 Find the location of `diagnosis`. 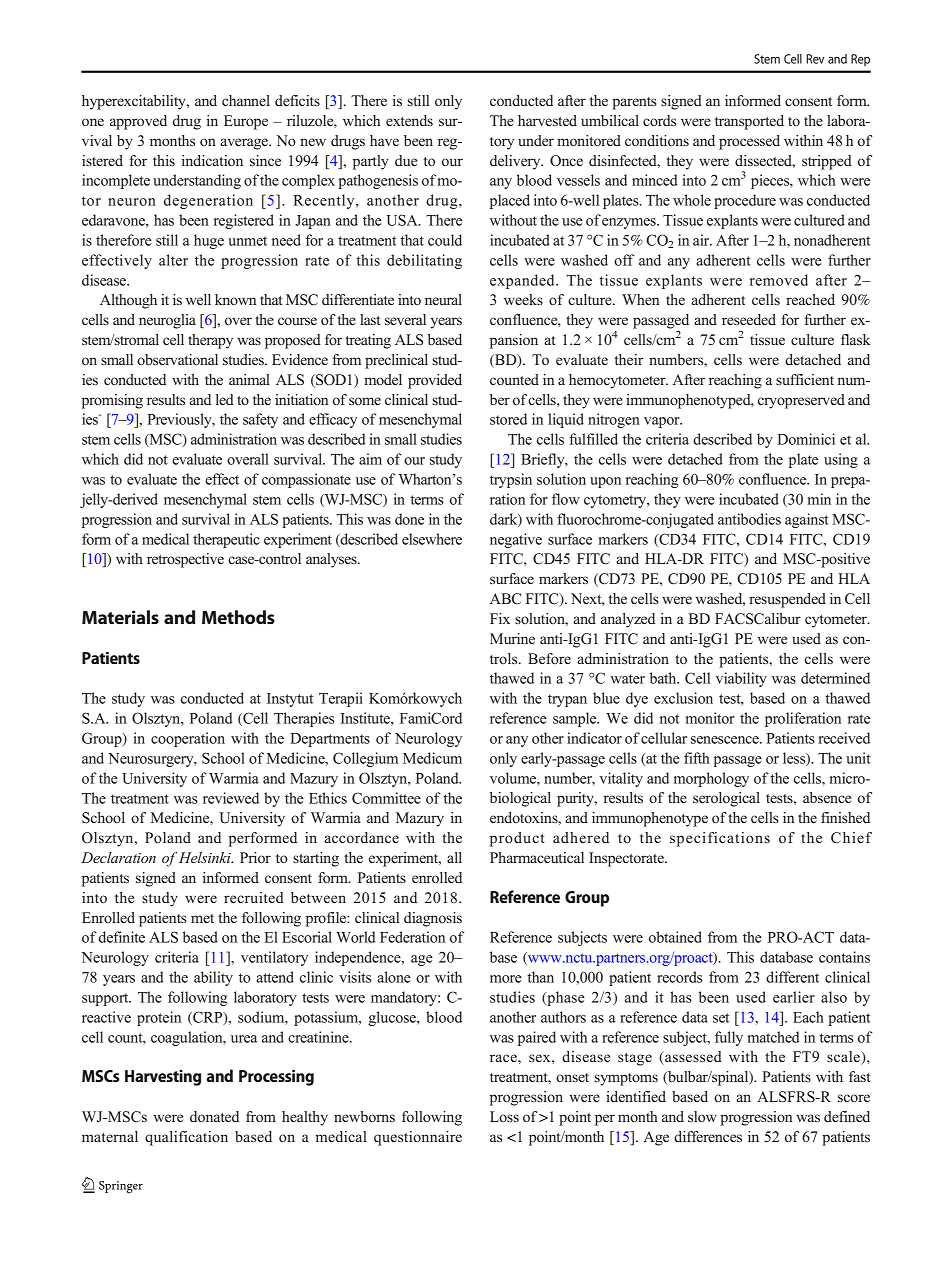

diagnosis is located at coordinates (433, 919).
